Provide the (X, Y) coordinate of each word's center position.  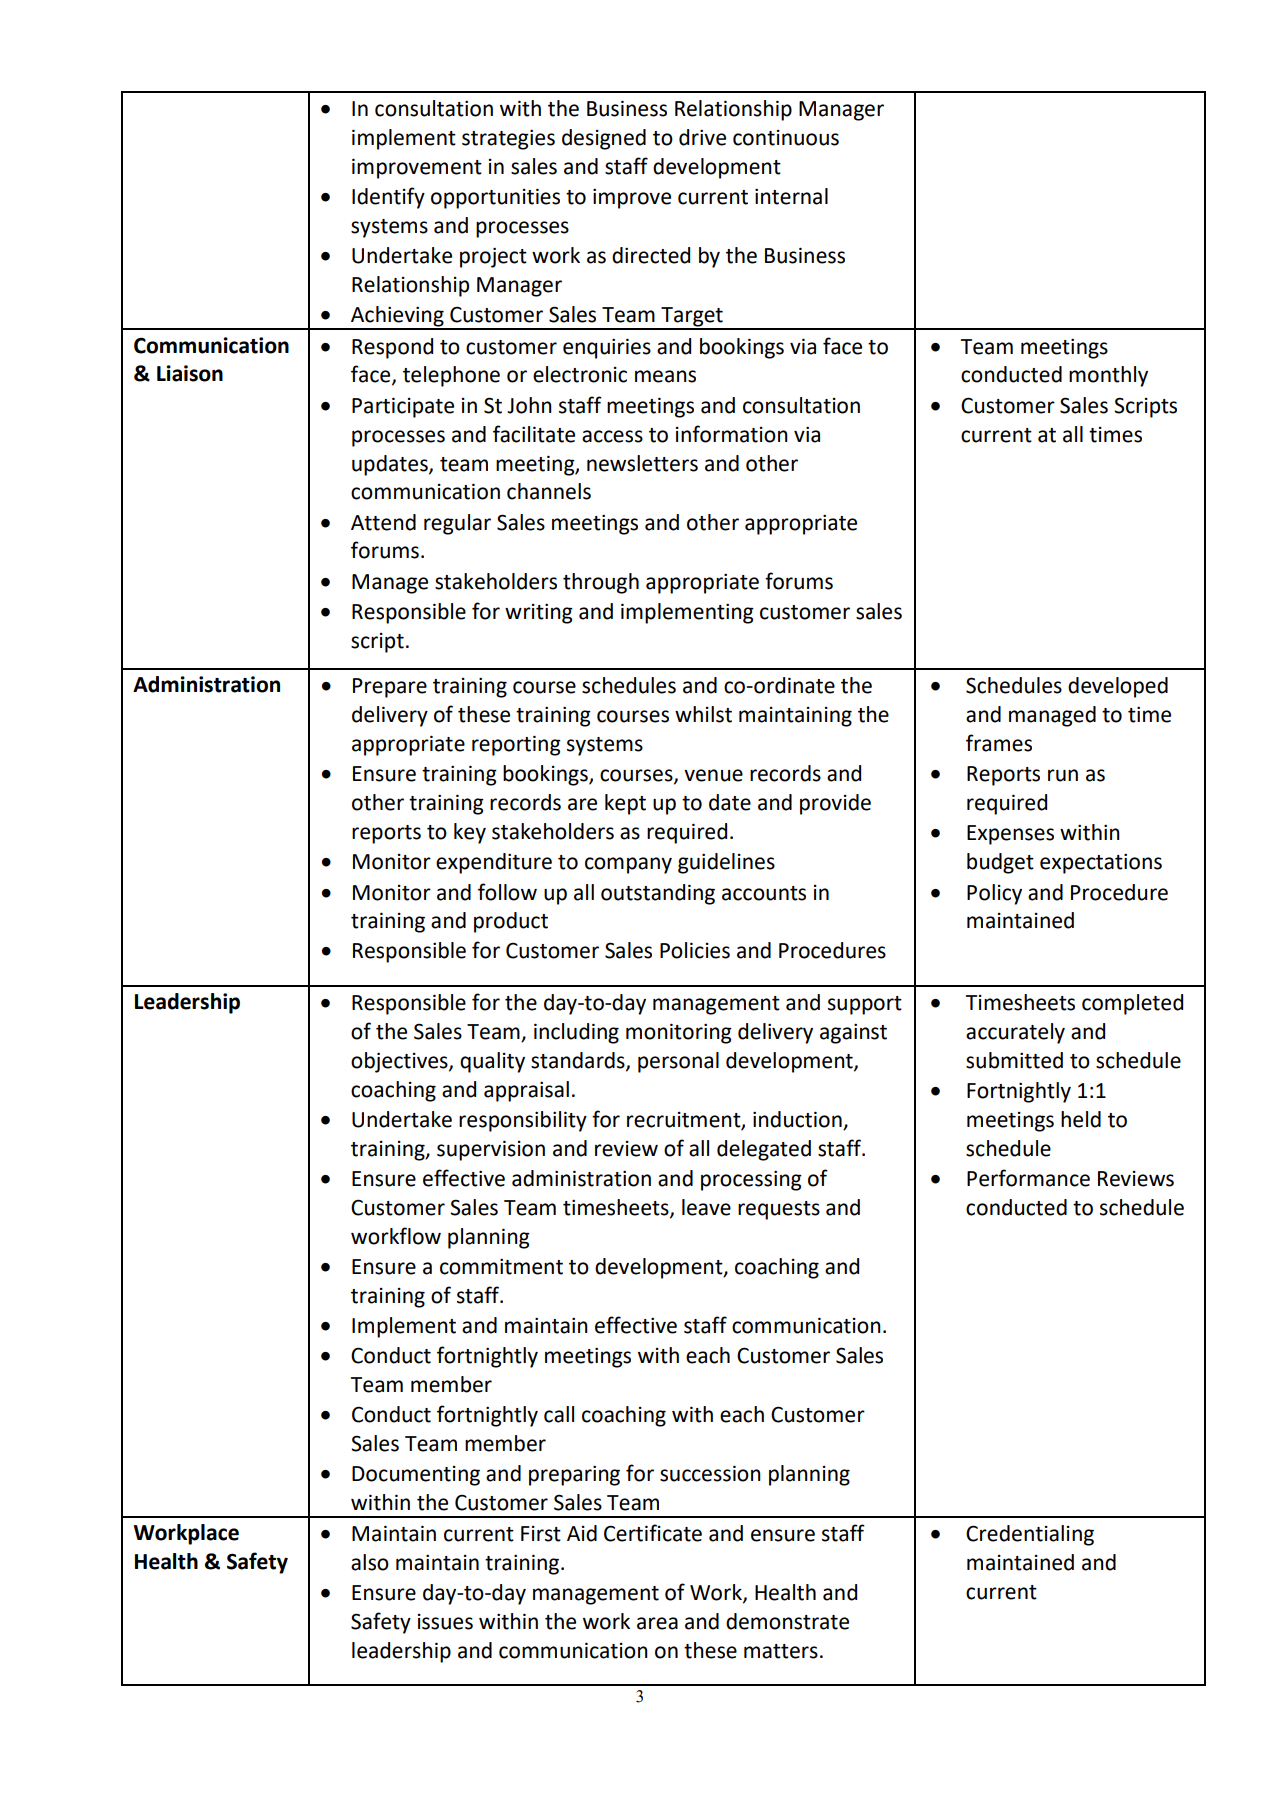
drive (702, 137)
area (657, 1623)
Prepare (390, 688)
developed (1118, 687)
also (370, 1562)
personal (678, 1062)
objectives (400, 1062)
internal (791, 196)
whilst (703, 714)
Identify (388, 198)
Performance (1028, 1178)
